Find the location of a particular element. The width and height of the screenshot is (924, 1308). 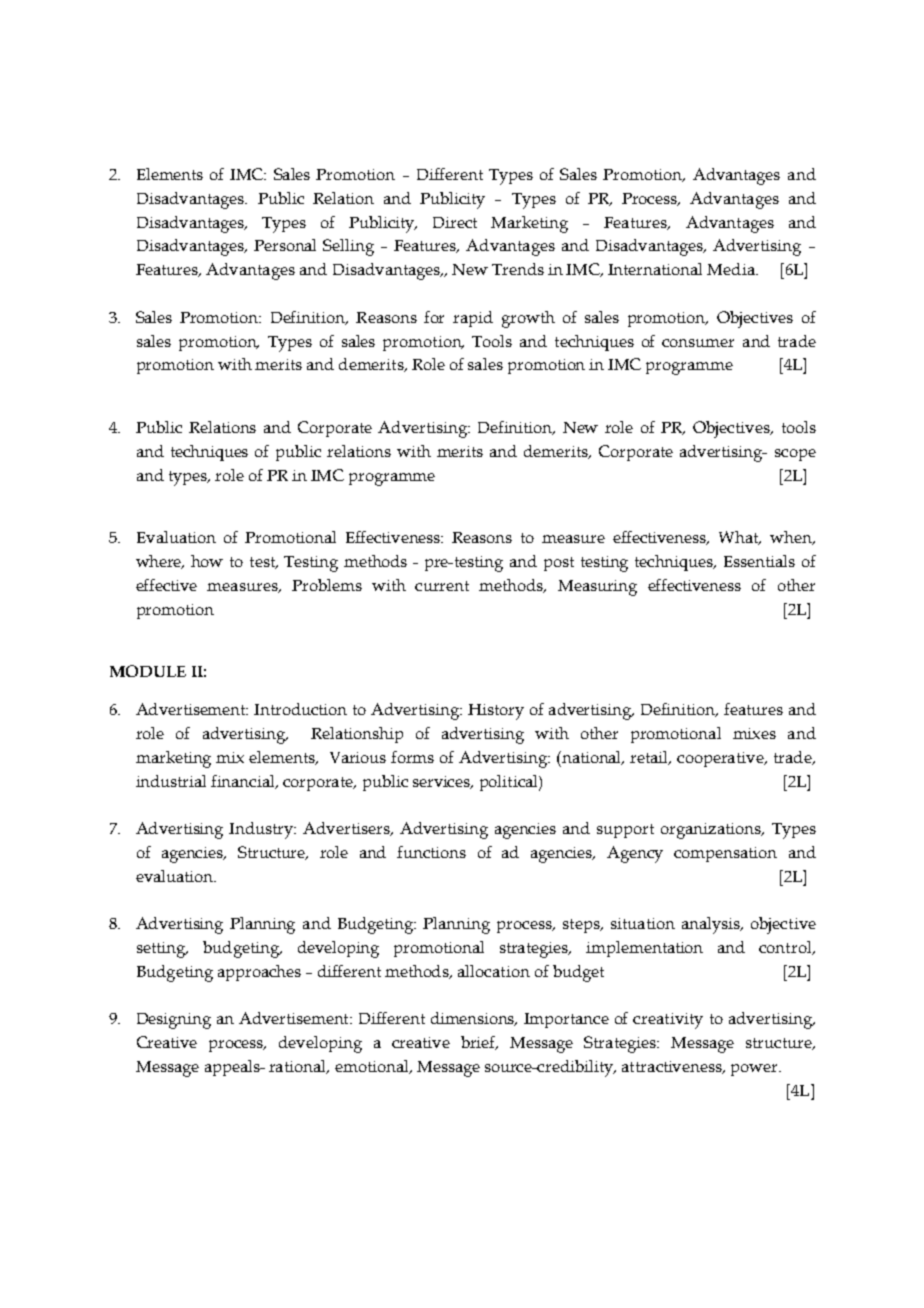

creativity is located at coordinates (668, 1021).
